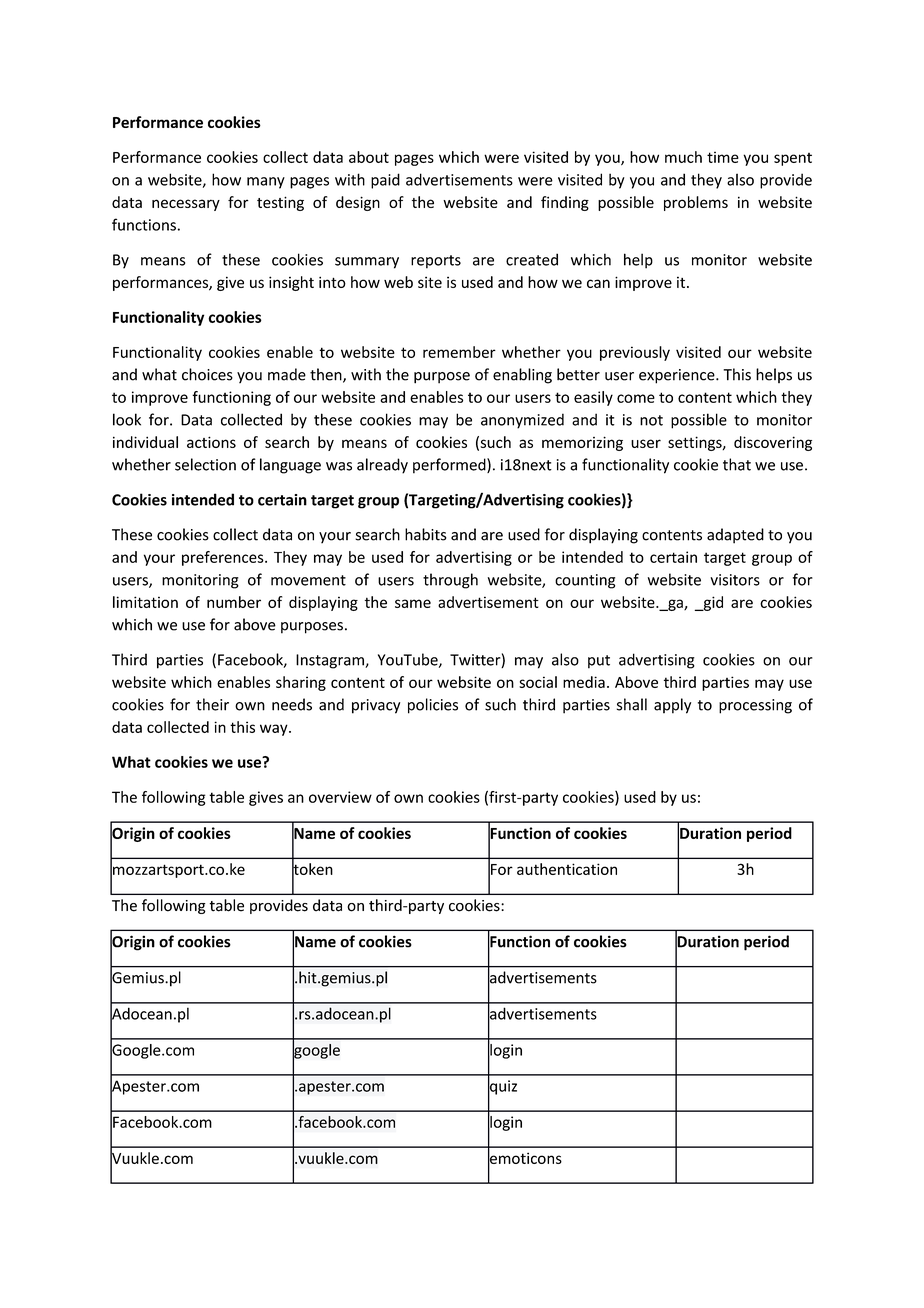 This page has width=924, height=1308. What do you see at coordinates (723, 157) in the page?
I see `time` at bounding box center [723, 157].
